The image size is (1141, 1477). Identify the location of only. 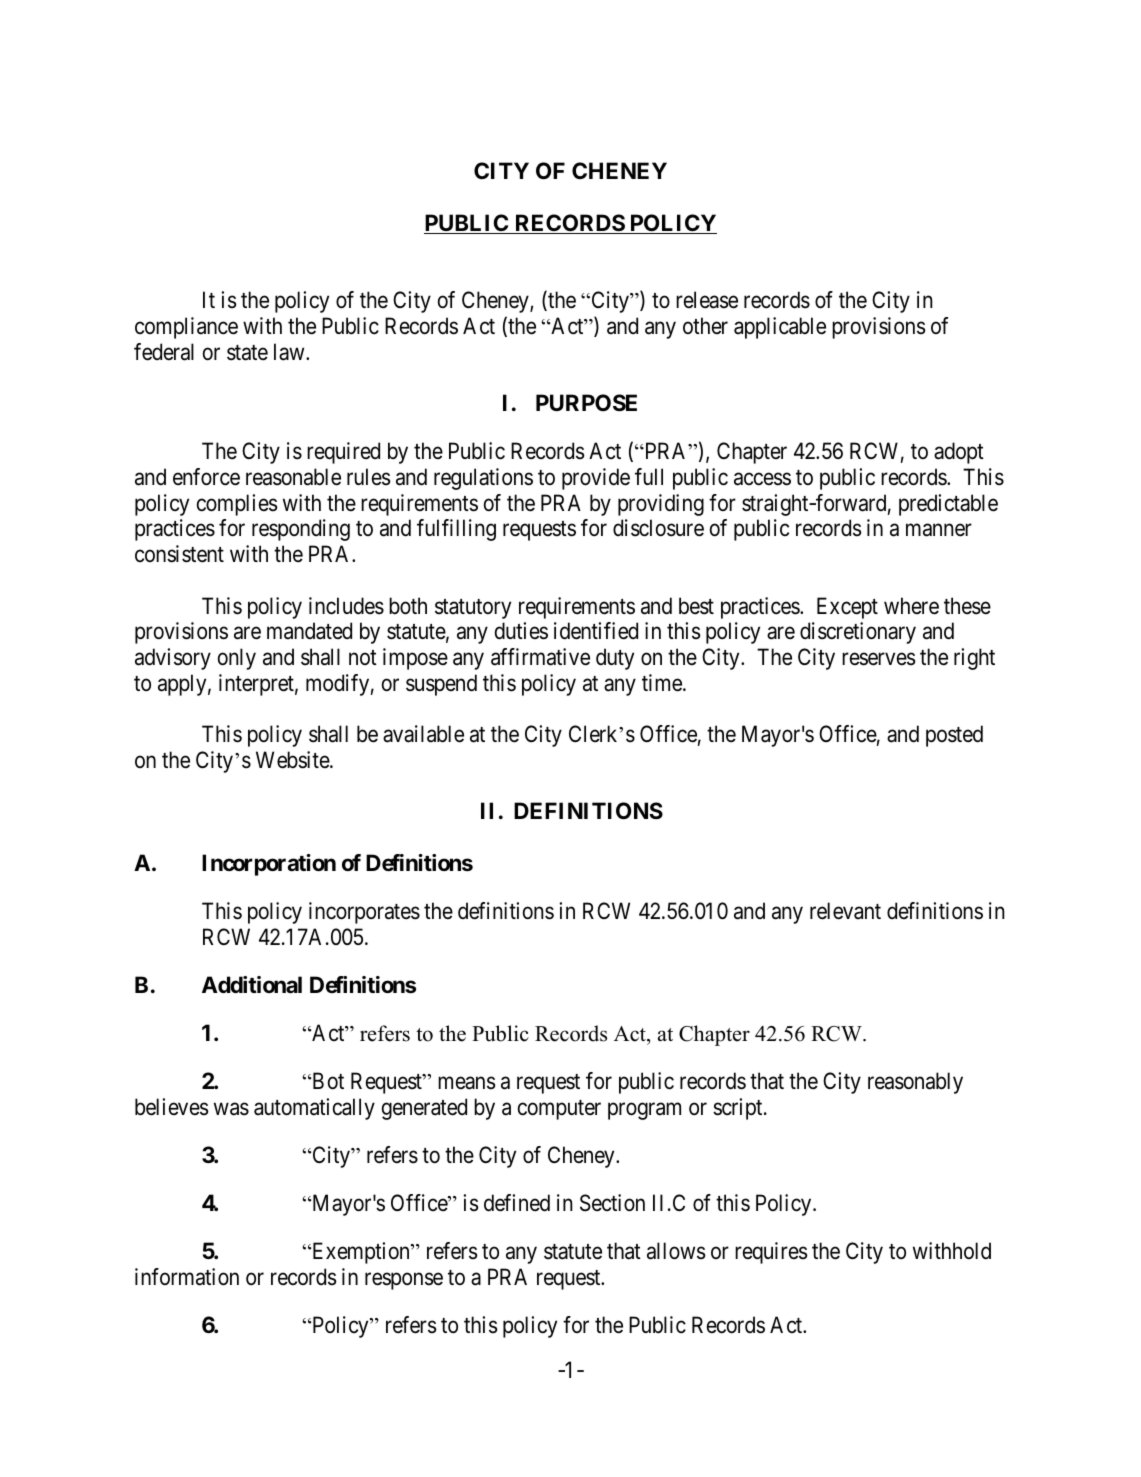
(237, 659).
